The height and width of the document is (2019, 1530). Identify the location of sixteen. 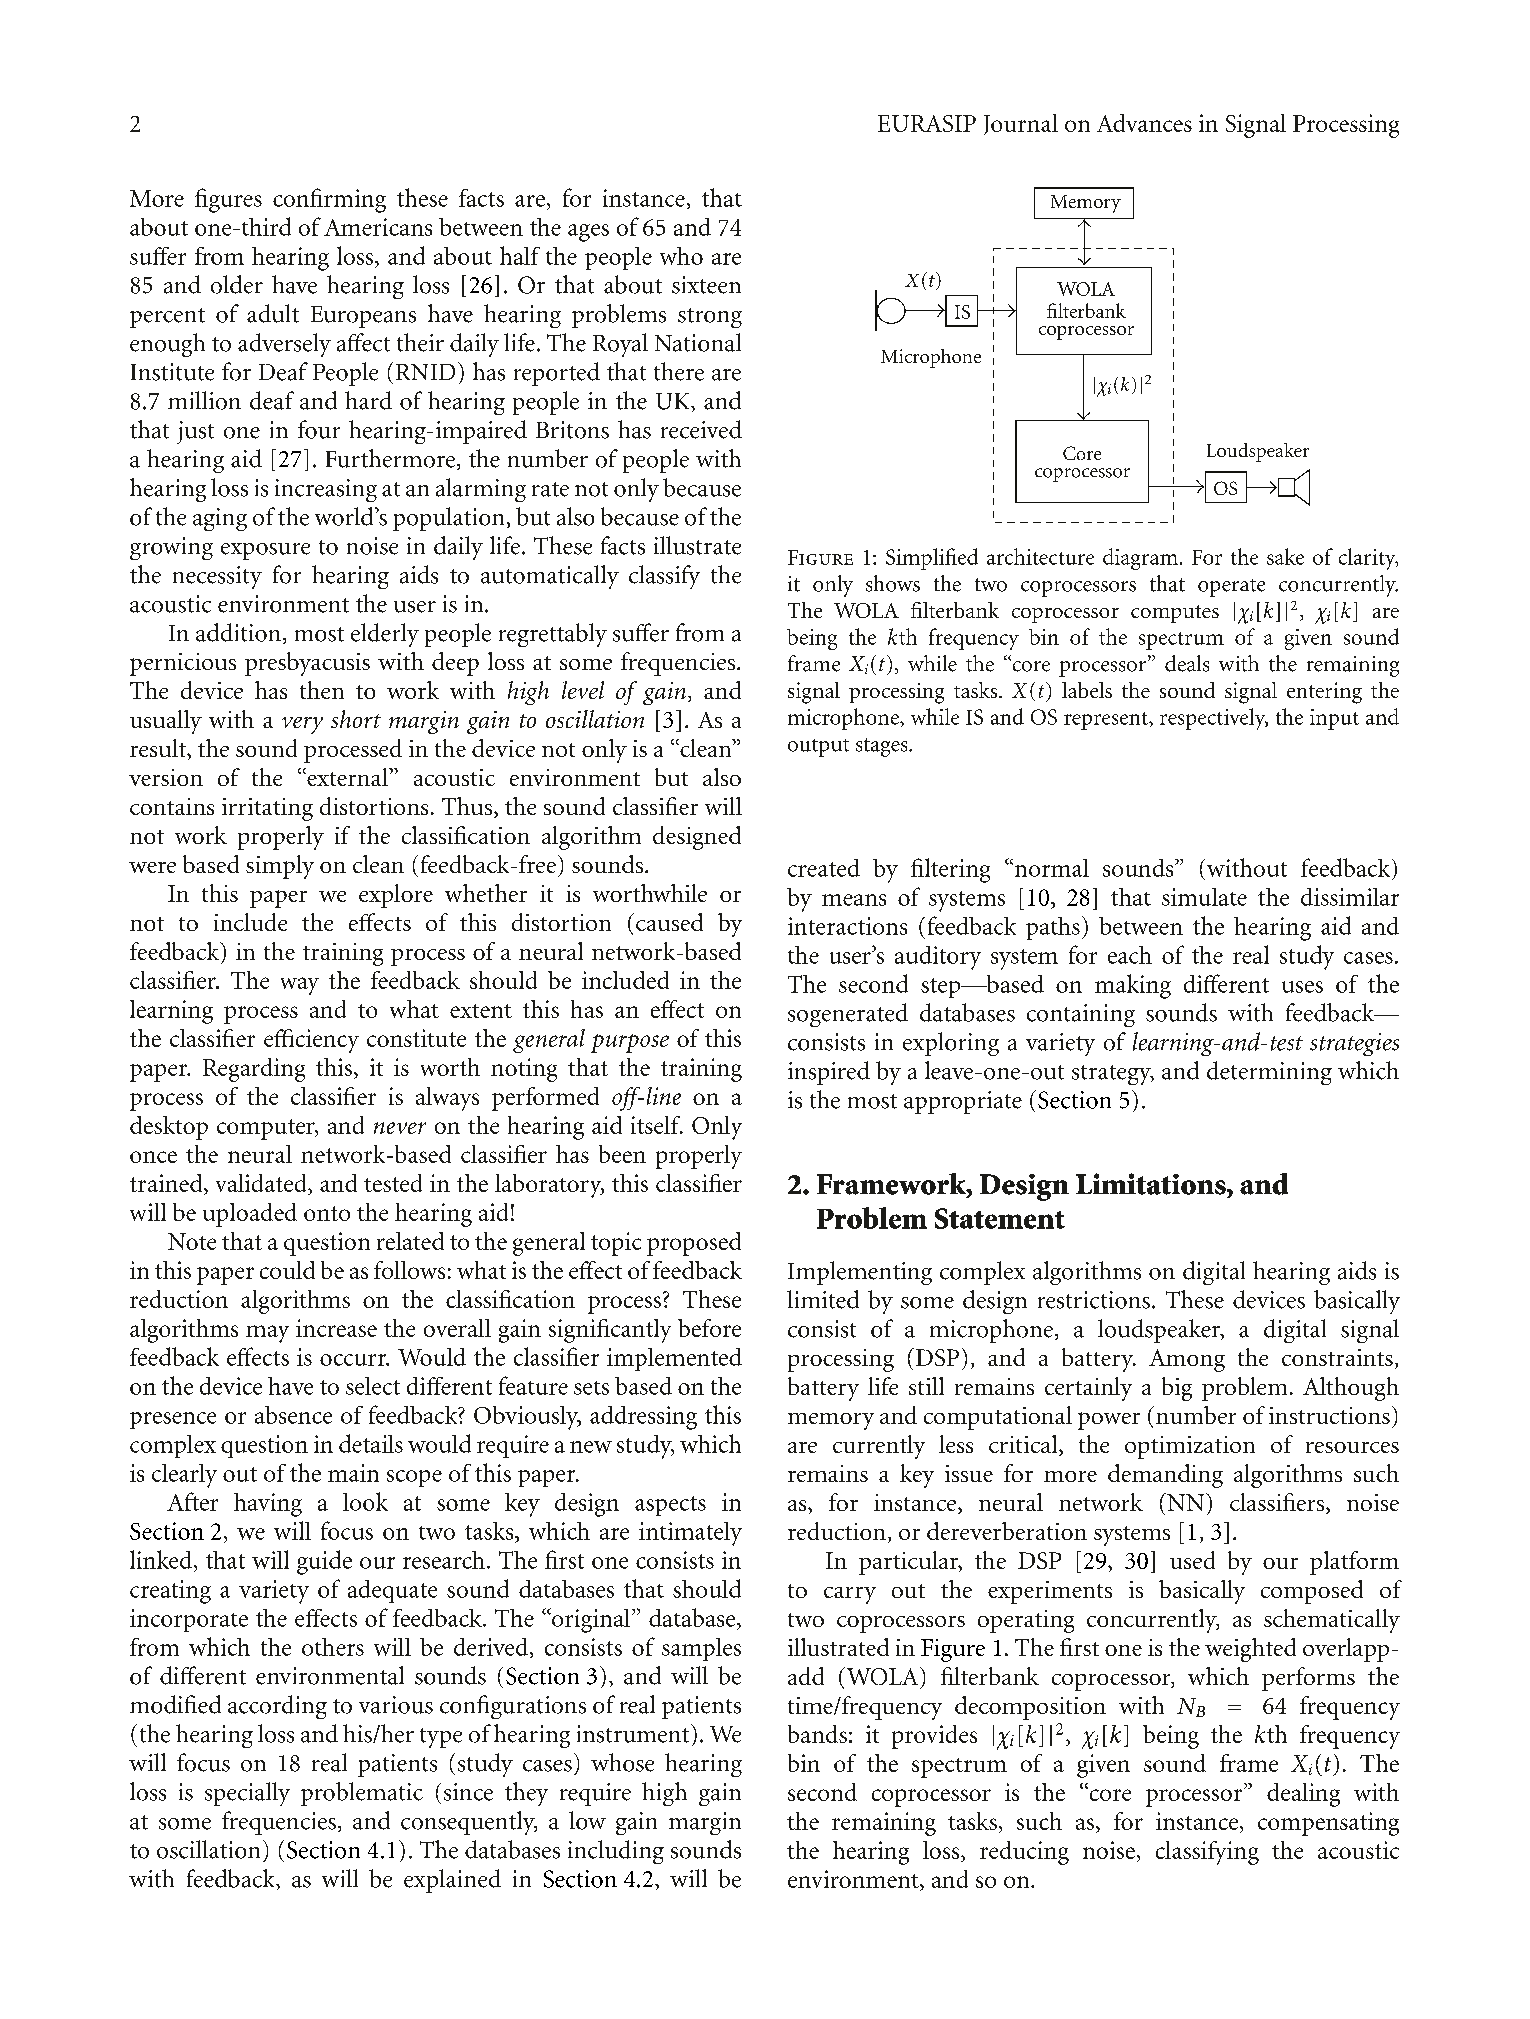
(706, 285).
